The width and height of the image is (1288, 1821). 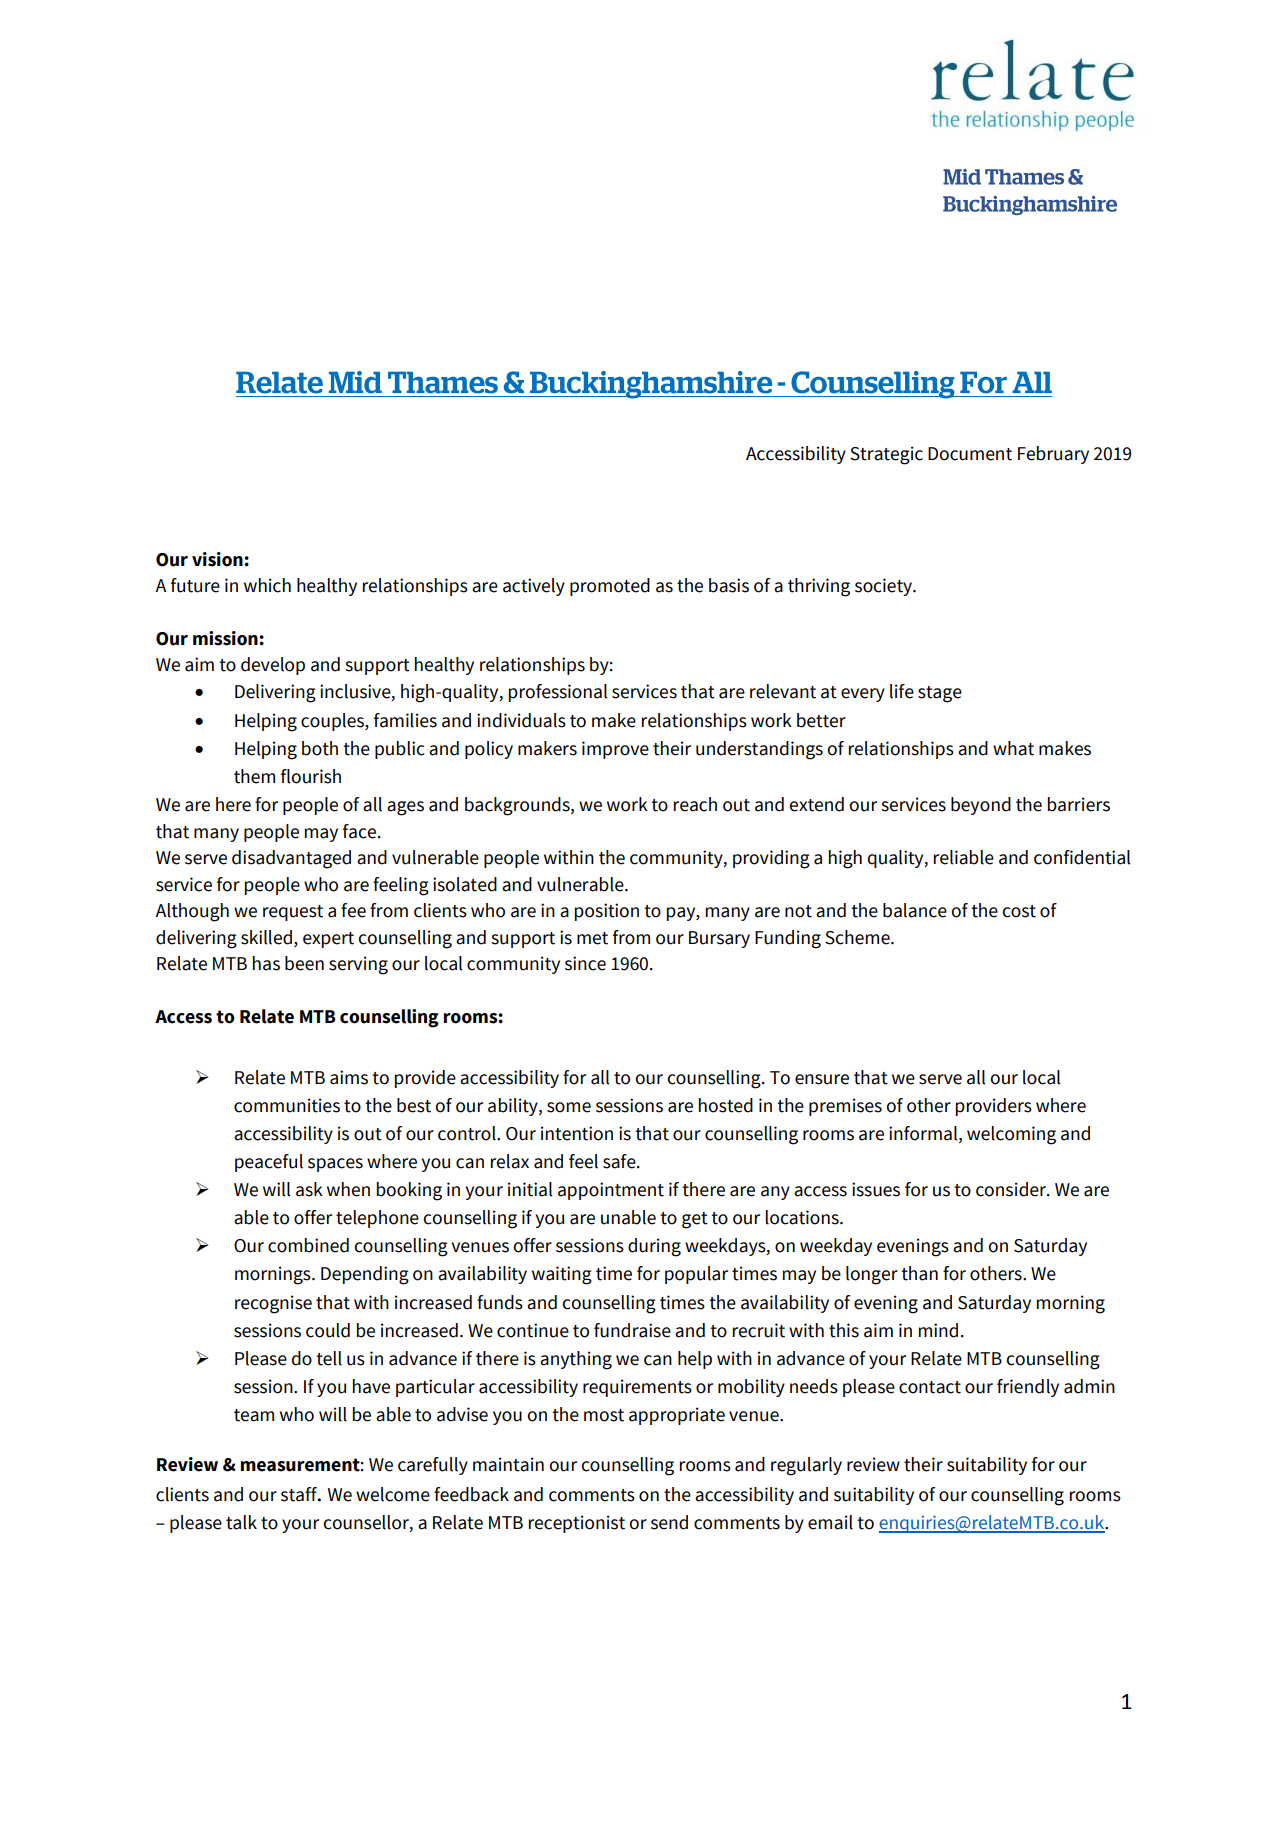 I want to click on position, so click(x=607, y=912).
